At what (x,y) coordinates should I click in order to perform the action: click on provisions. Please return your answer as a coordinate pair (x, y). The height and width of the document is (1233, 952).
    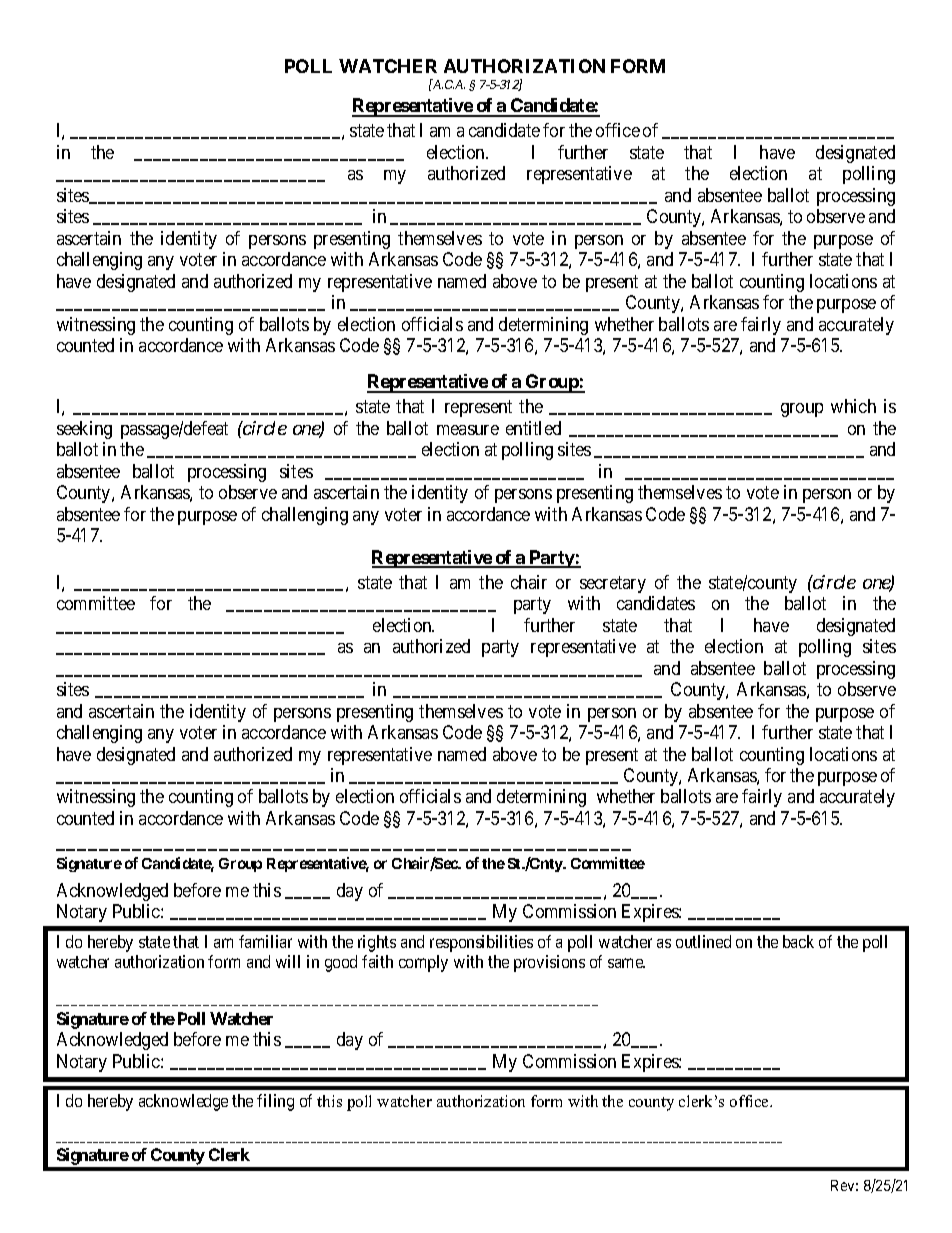
    Looking at the image, I should click on (549, 963).
